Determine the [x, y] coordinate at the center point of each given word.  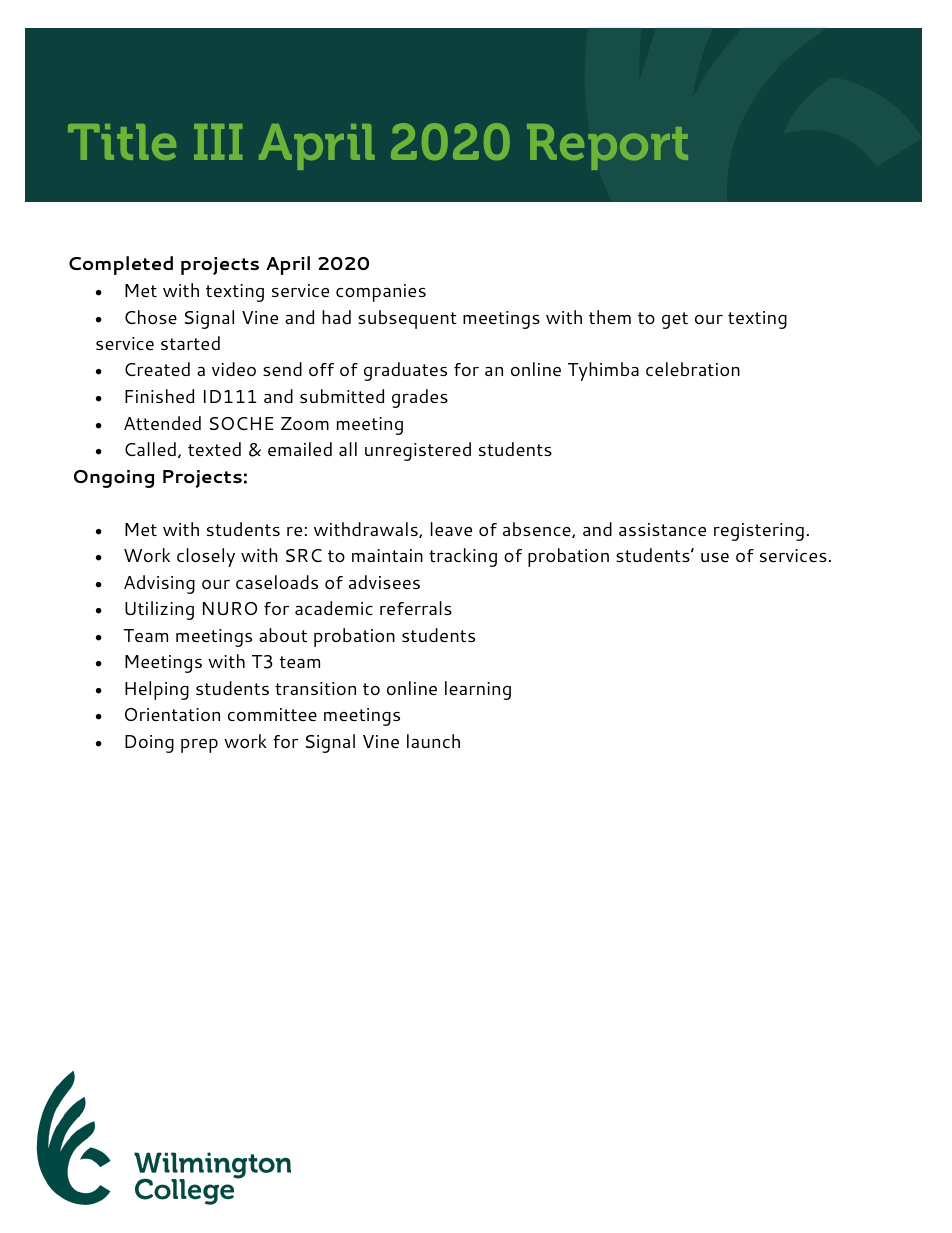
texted [214, 449]
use [715, 557]
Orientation [172, 714]
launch [433, 741]
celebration [693, 369]
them [610, 317]
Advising [159, 584]
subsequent [407, 319]
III [218, 142]
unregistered [418, 451]
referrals [416, 608]
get [675, 320]
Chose [151, 317]
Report [607, 147]
